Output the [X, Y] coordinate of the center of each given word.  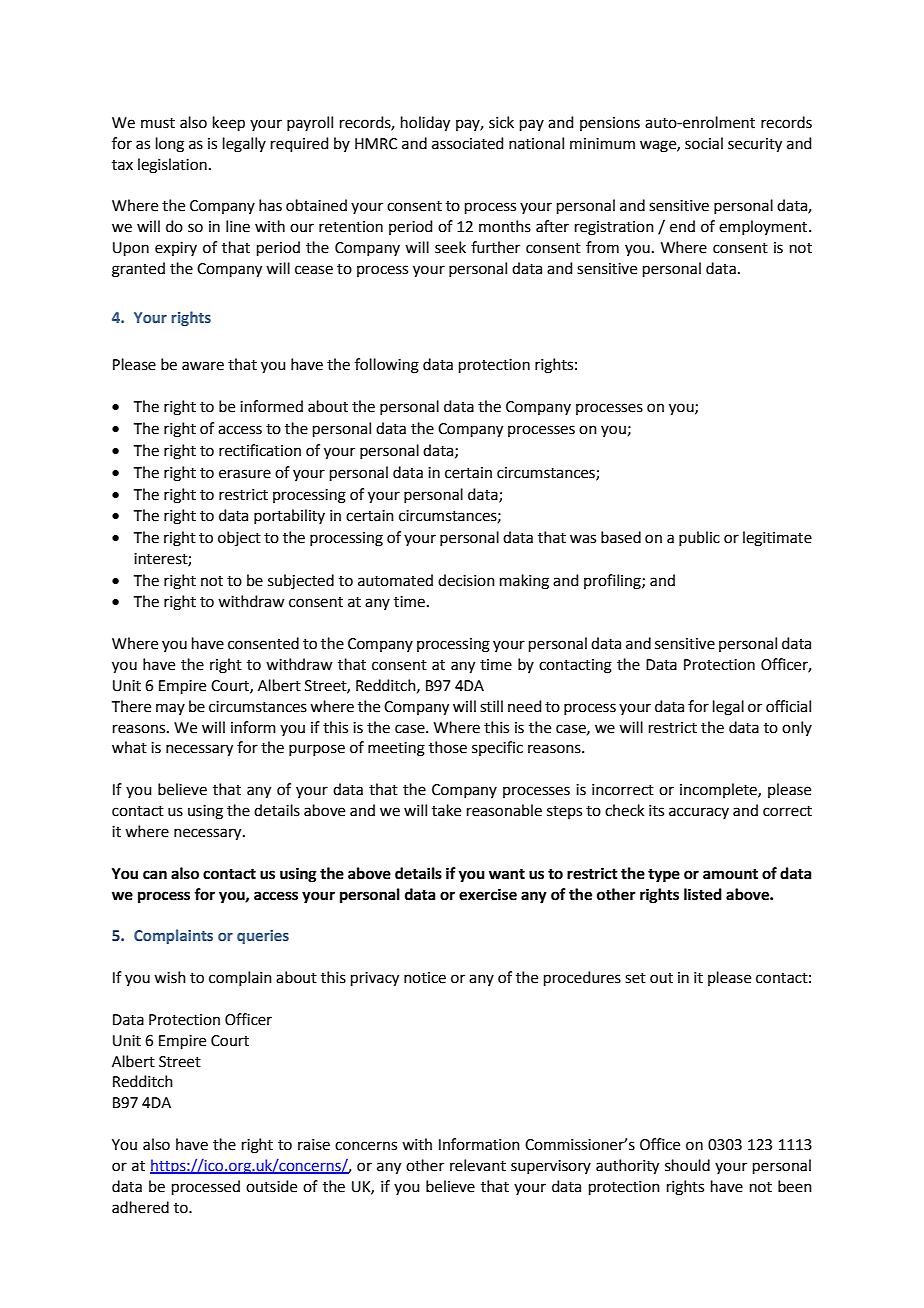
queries [263, 937]
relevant [478, 1165]
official [788, 706]
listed [703, 894]
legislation [172, 166]
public [699, 538]
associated [468, 143]
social [704, 143]
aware [203, 366]
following [387, 366]
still [491, 706]
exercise [488, 894]
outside [271, 1186]
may [170, 709]
